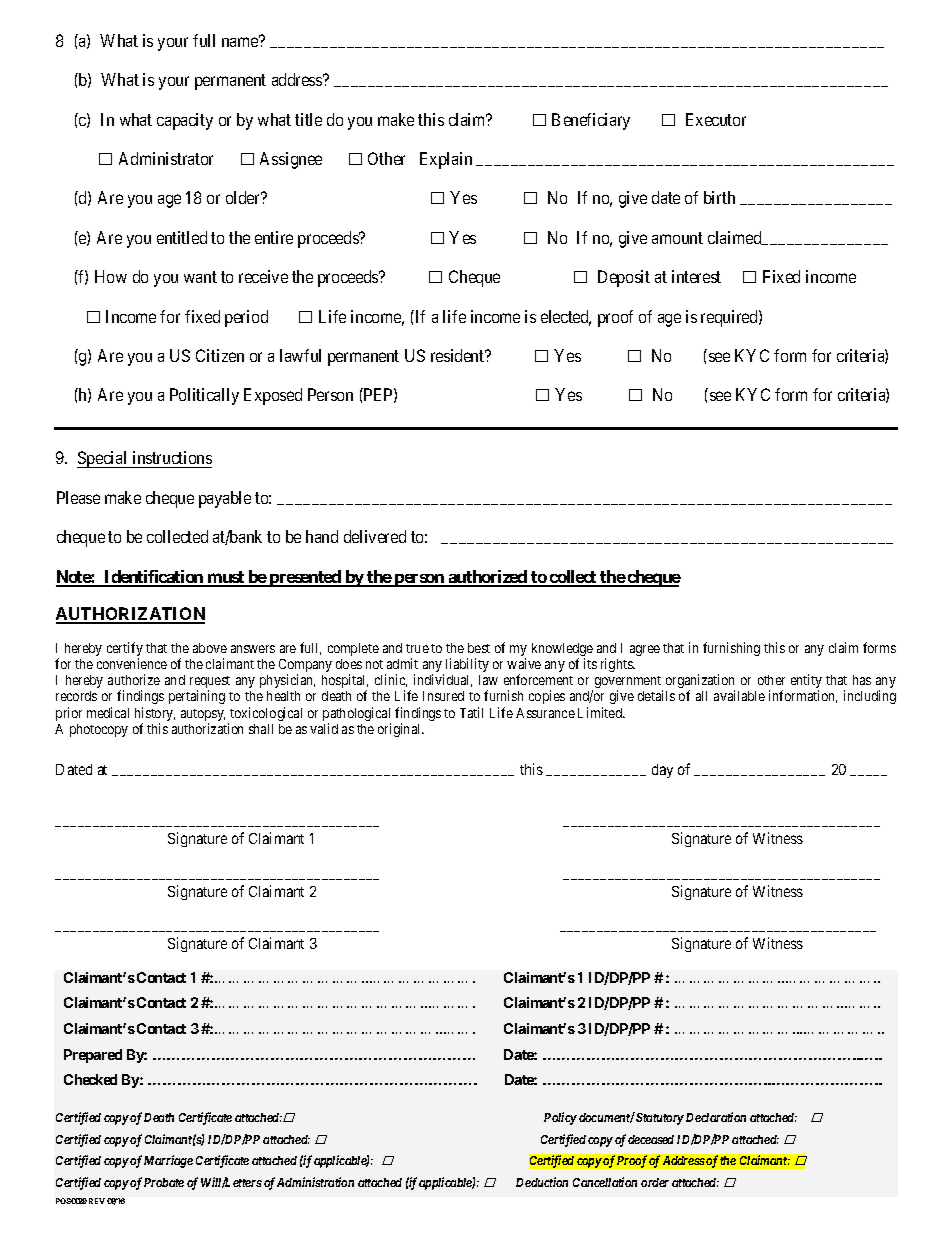 Image resolution: width=952 pixels, height=1233 pixels. Describe the element at coordinates (806, 682) in the document. I see `entity` at that location.
